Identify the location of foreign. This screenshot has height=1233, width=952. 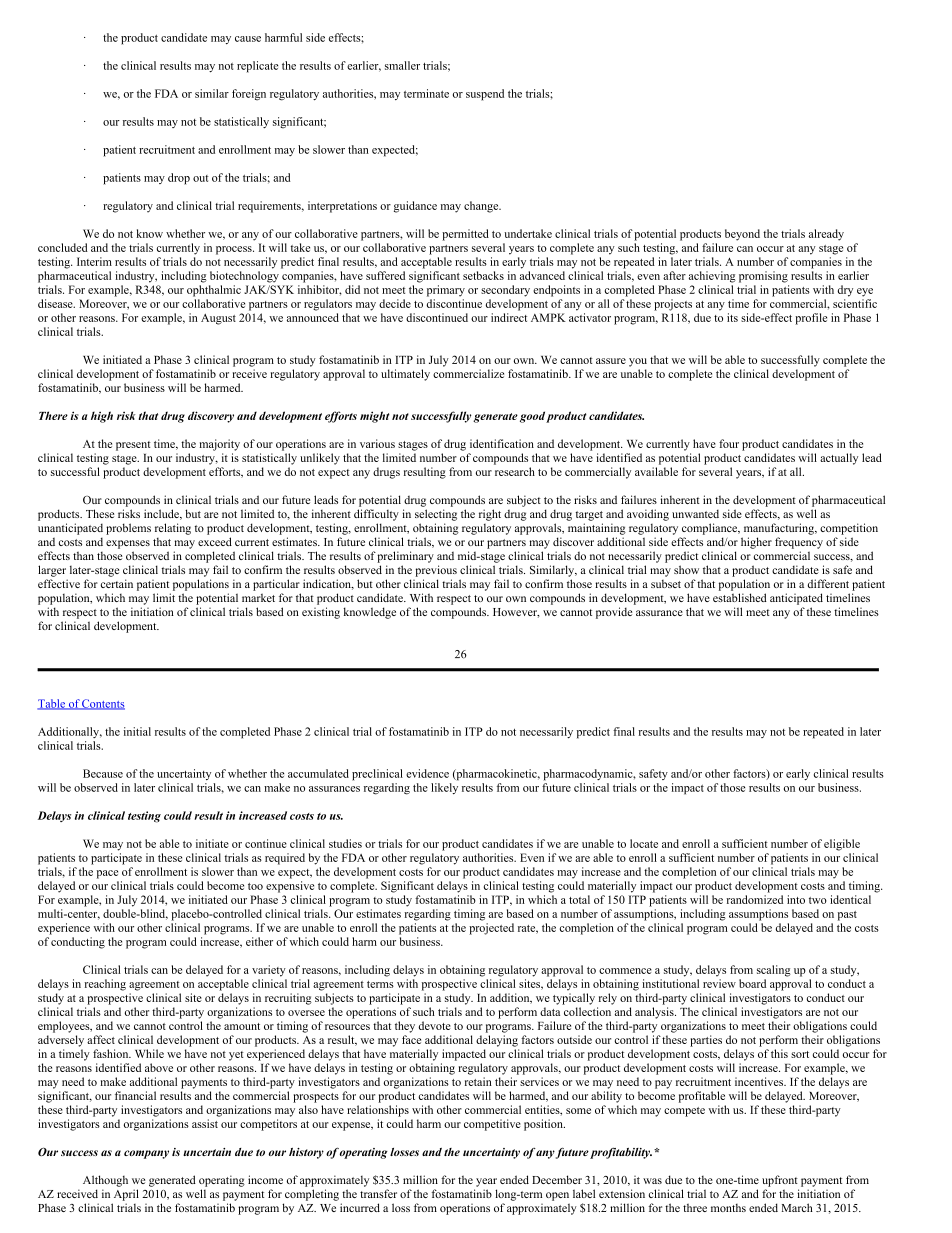
(249, 95).
